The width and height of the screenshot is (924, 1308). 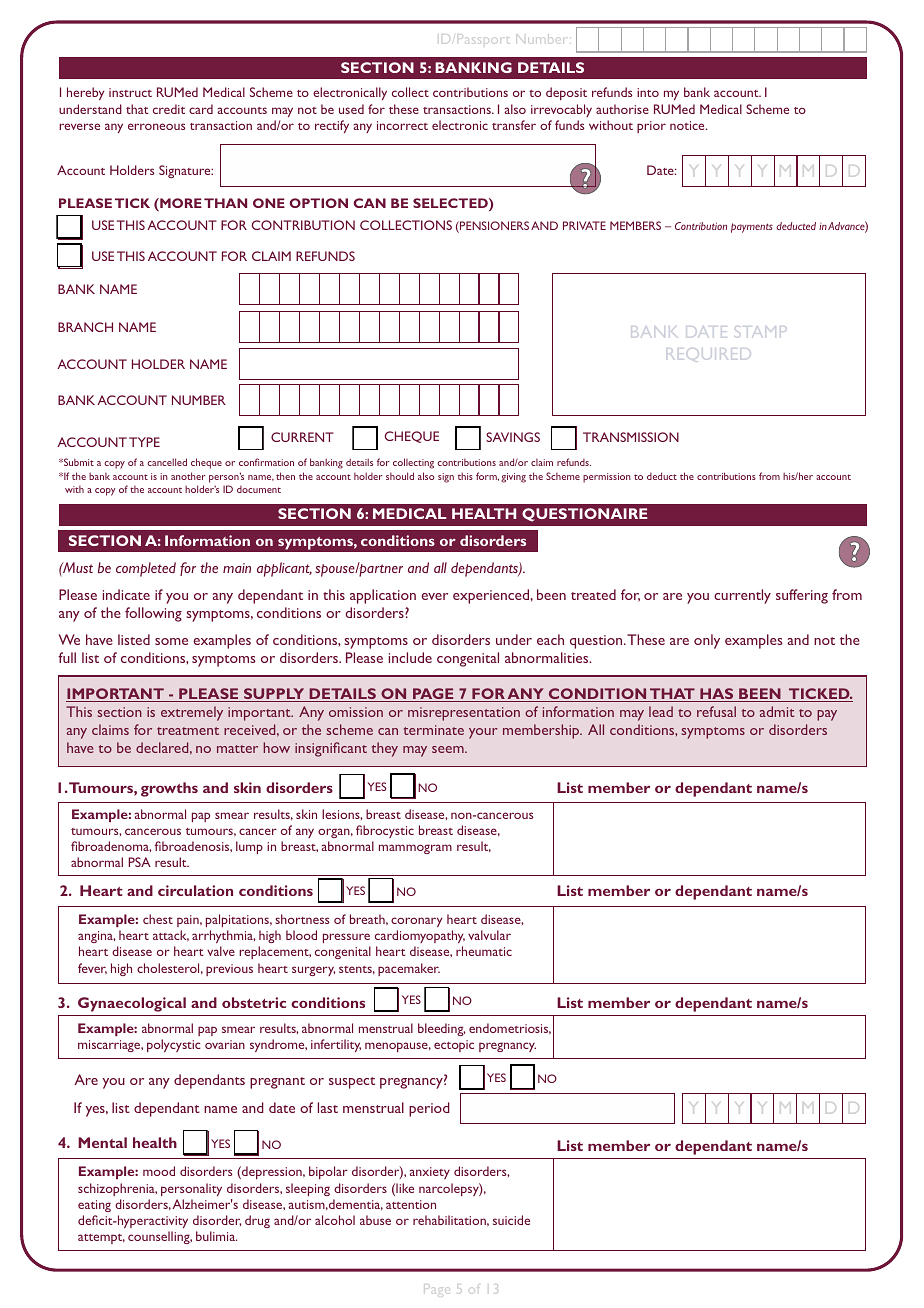 I want to click on mood, so click(x=159, y=1171).
